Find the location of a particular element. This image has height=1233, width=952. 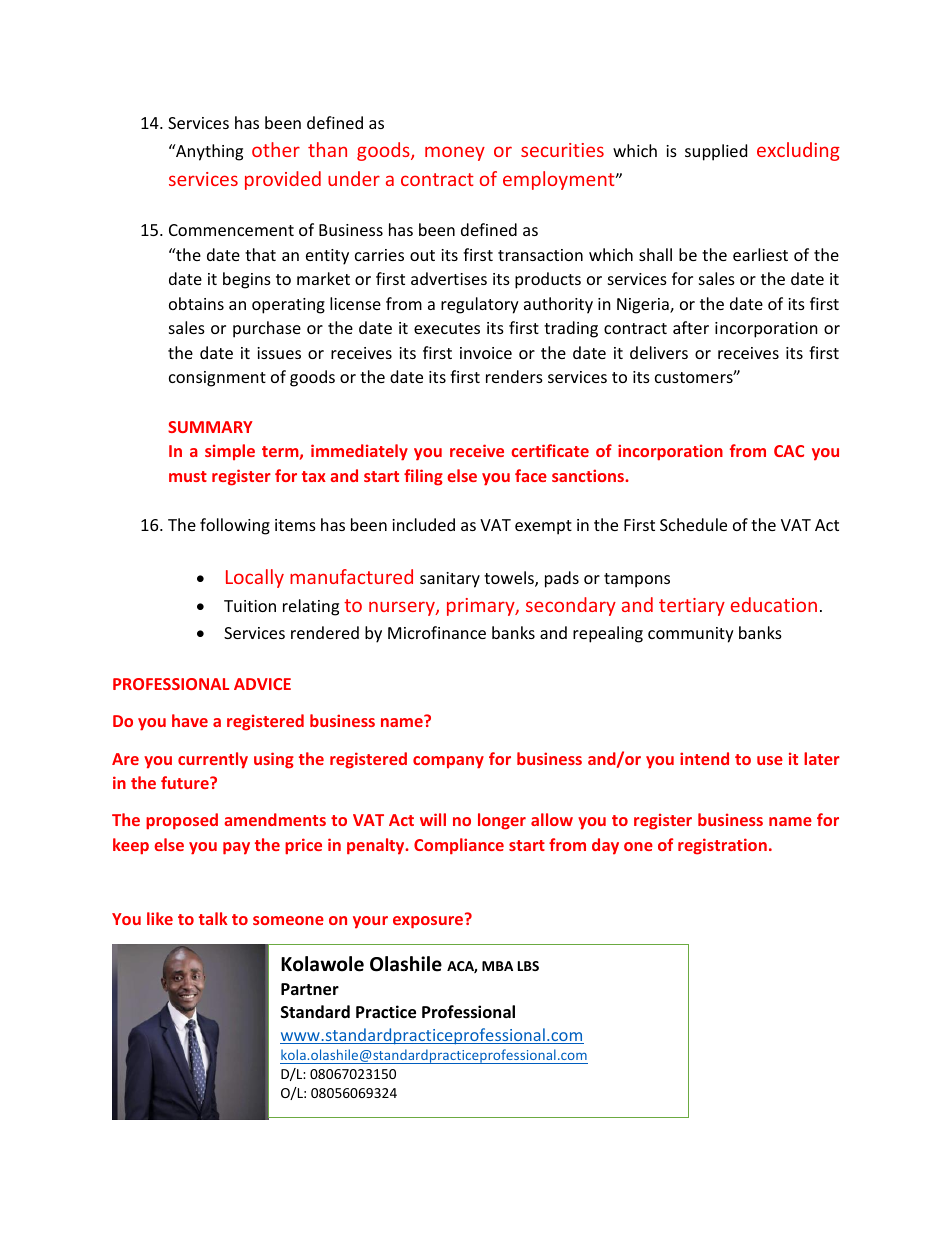

supplied is located at coordinates (716, 152).
